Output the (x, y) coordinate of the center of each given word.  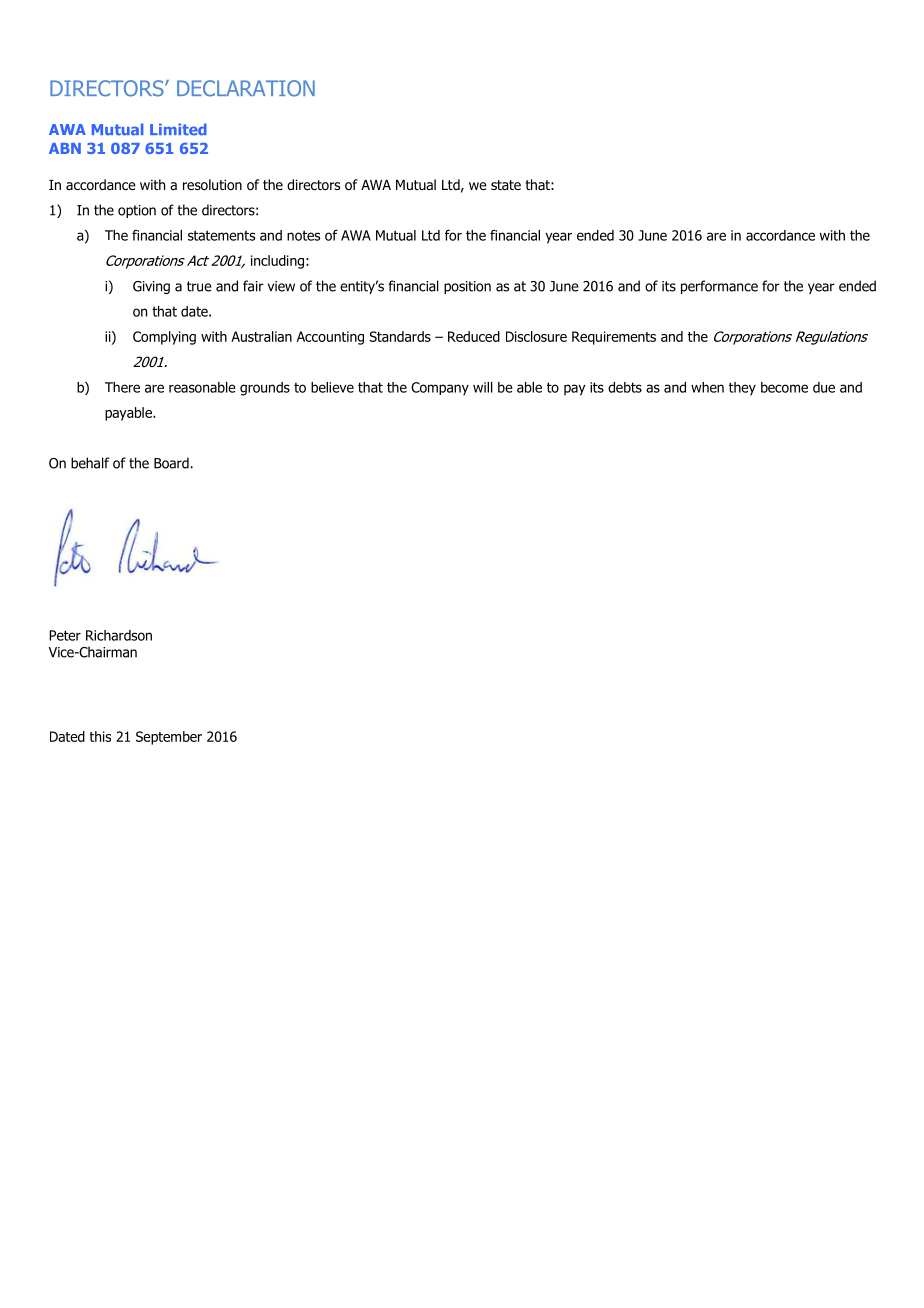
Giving (151, 287)
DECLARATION (246, 88)
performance (719, 287)
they (742, 389)
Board (172, 463)
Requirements (614, 338)
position (467, 287)
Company (440, 389)
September (169, 738)
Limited (178, 129)
